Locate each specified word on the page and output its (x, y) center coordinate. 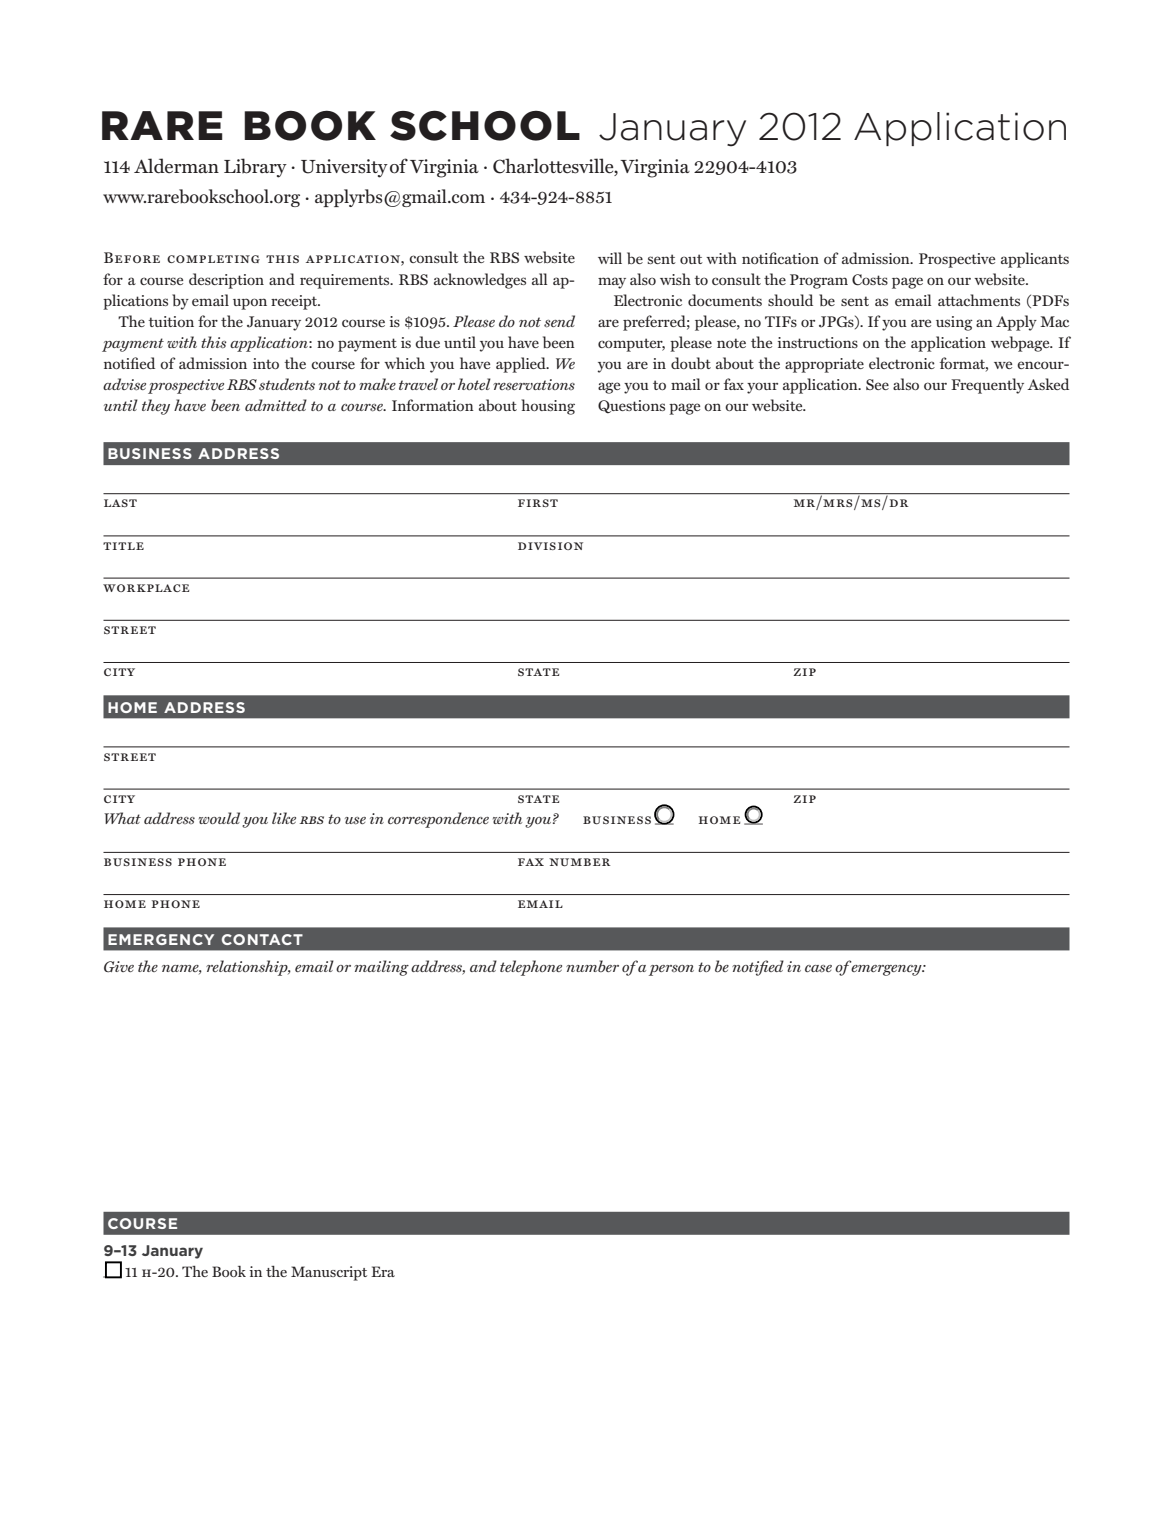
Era (383, 1271)
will (610, 258)
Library (255, 168)
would (219, 818)
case (818, 968)
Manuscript (329, 1273)
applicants (1035, 260)
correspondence (438, 820)
